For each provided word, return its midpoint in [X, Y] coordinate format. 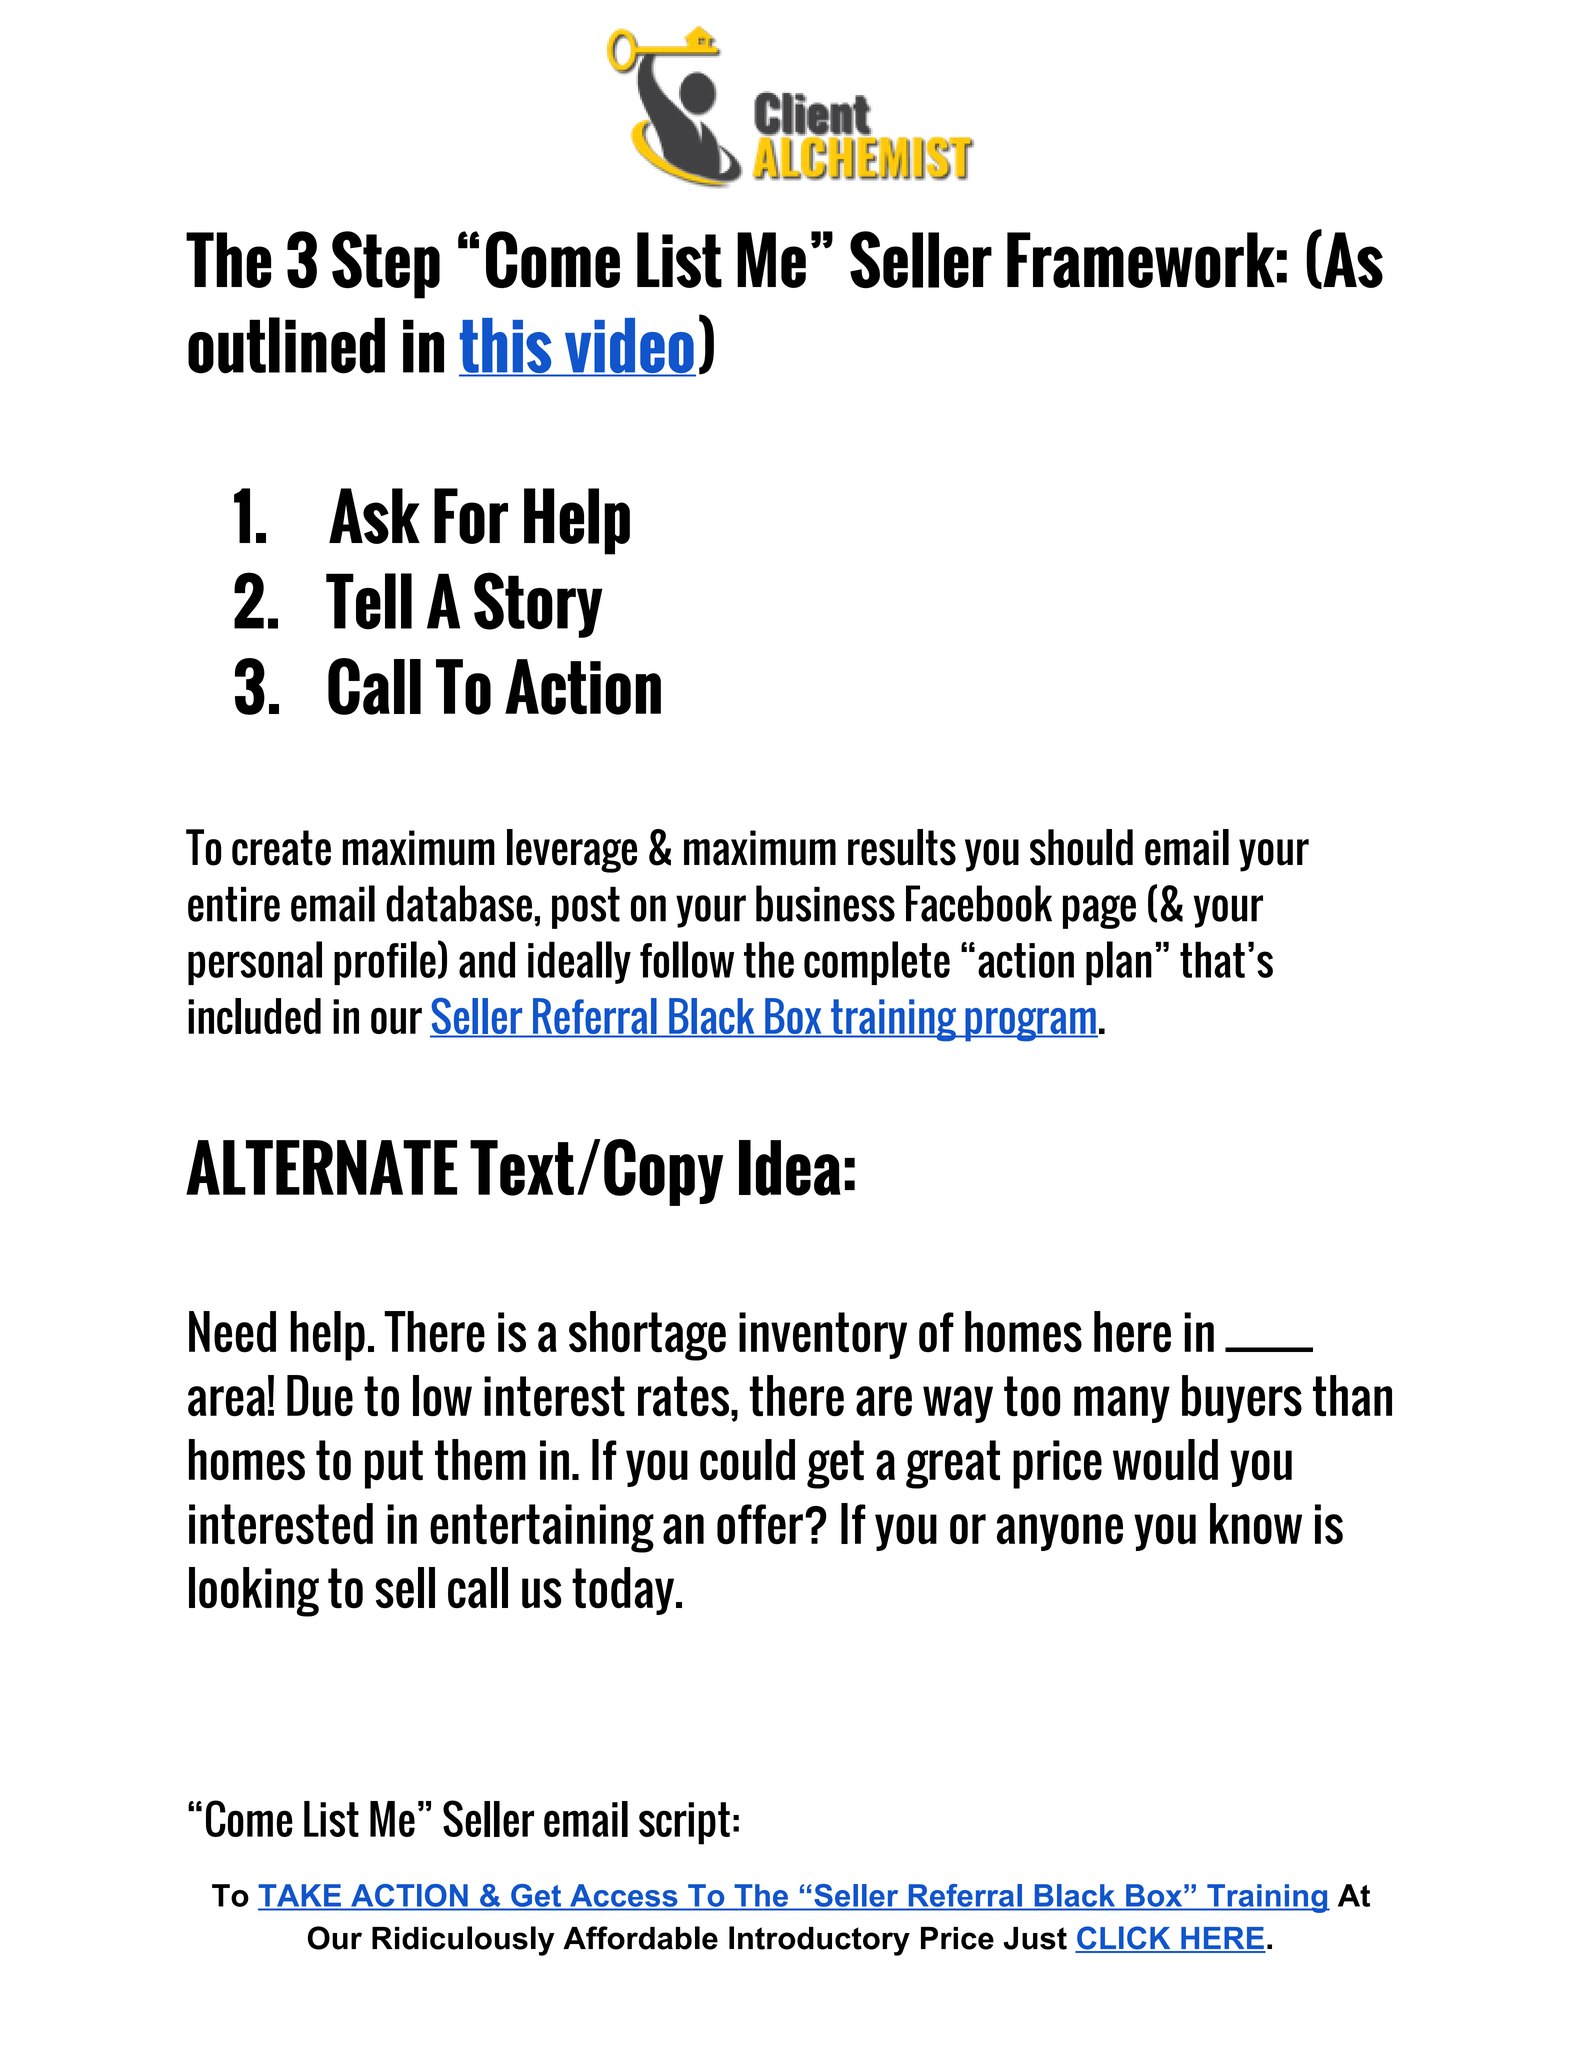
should [1081, 847]
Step [386, 265]
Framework [1141, 260]
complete [877, 963]
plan [1119, 963]
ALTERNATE [321, 1167]
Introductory [819, 1941]
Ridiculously [463, 1941]
